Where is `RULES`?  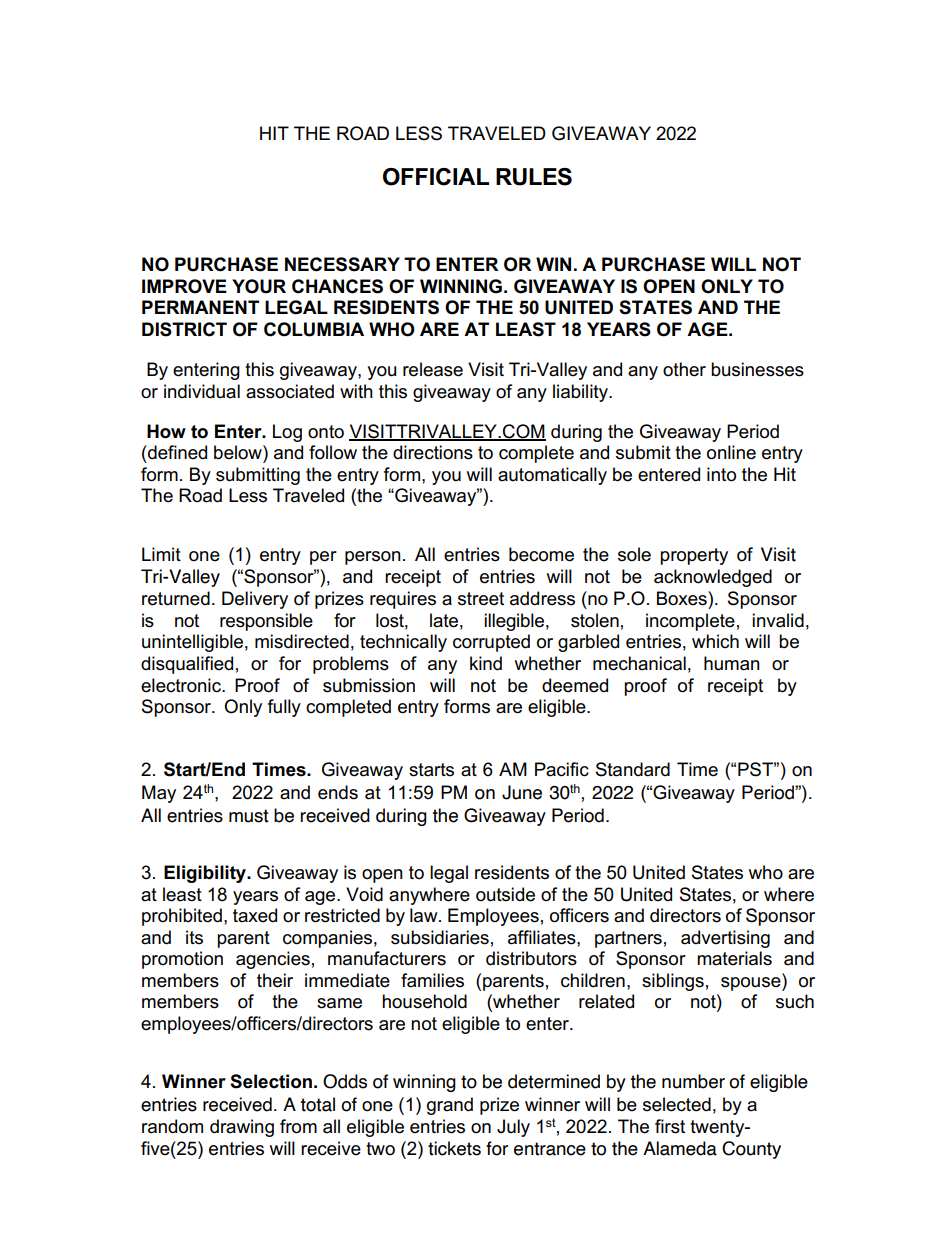 RULES is located at coordinates (534, 177).
